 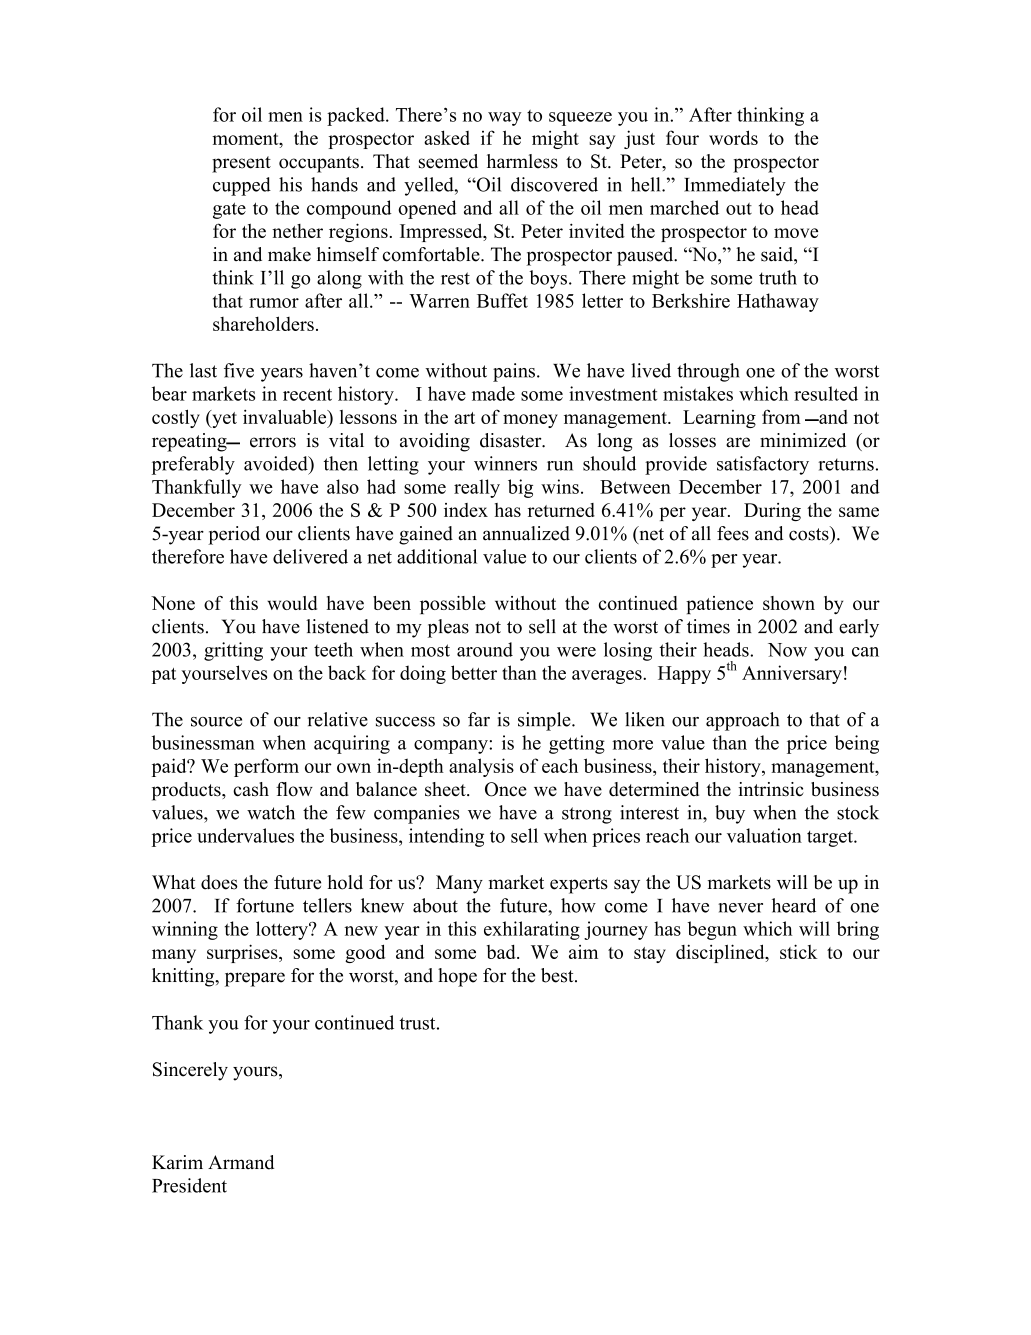 I want to click on harmless, so click(x=522, y=161).
